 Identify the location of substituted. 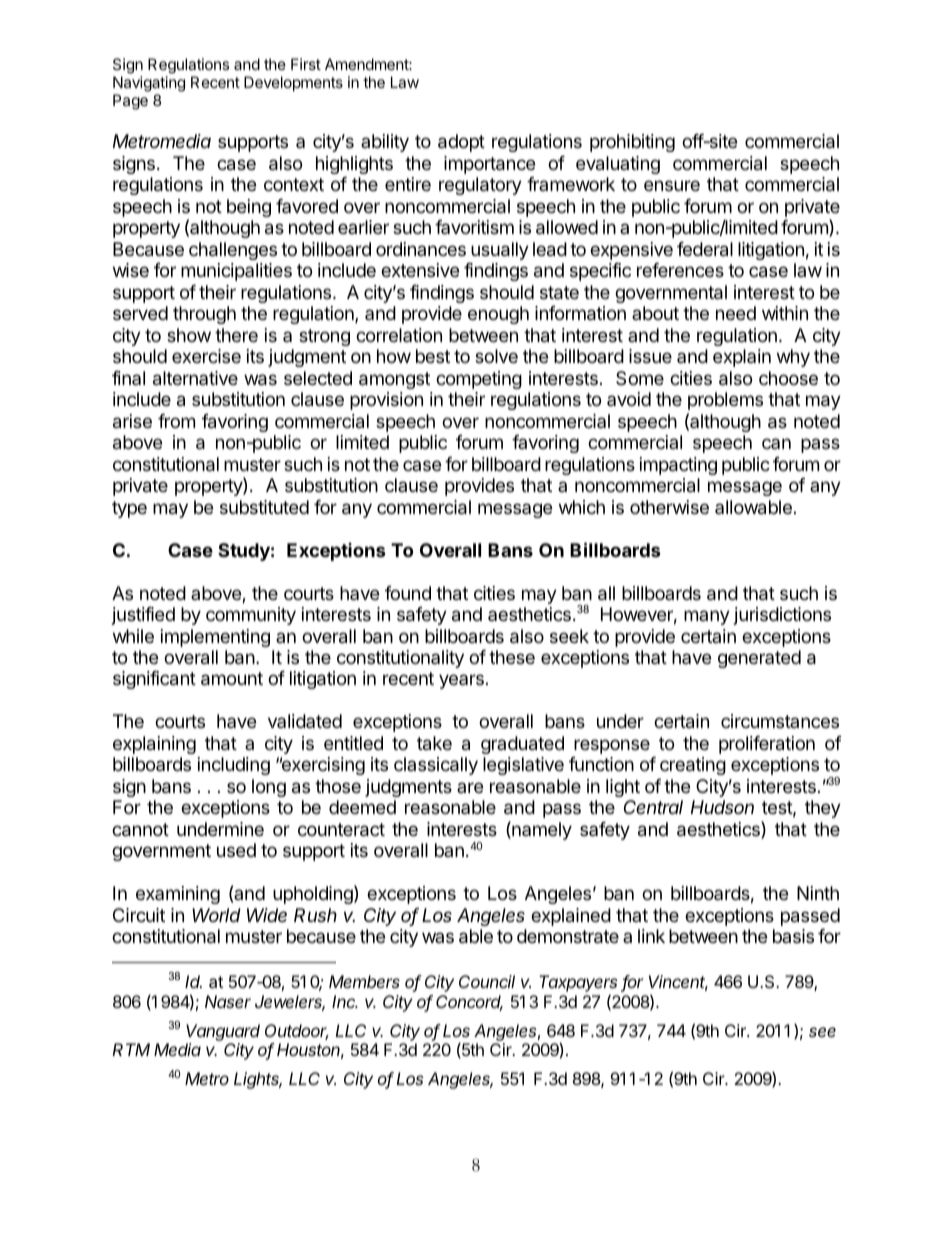
(264, 507).
